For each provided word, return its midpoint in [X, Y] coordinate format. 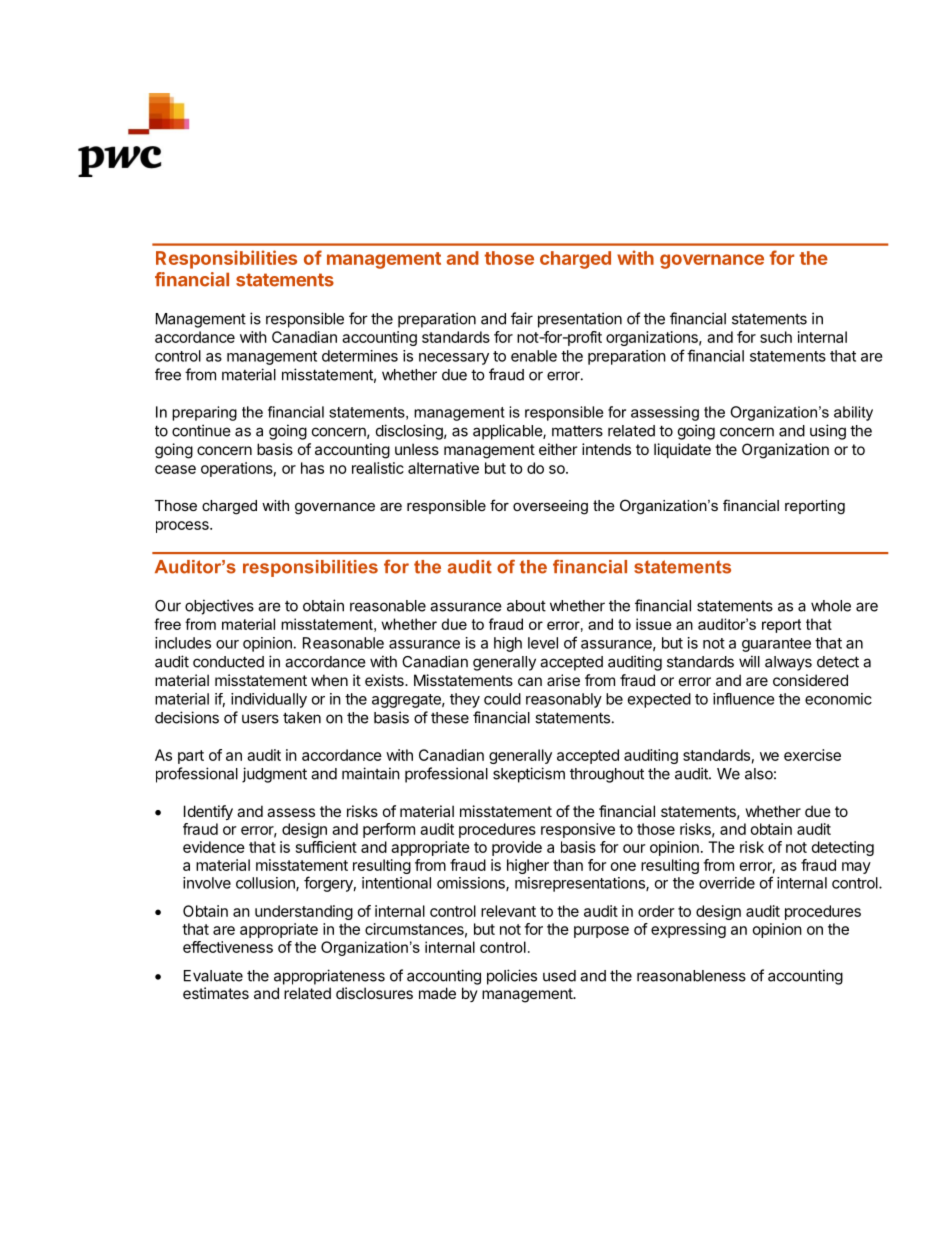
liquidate [682, 450]
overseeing [550, 507]
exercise [812, 755]
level [543, 643]
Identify [208, 812]
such [776, 337]
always [788, 663]
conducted [228, 662]
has [312, 468]
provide [517, 848]
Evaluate [213, 976]
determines [360, 356]
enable [534, 356]
